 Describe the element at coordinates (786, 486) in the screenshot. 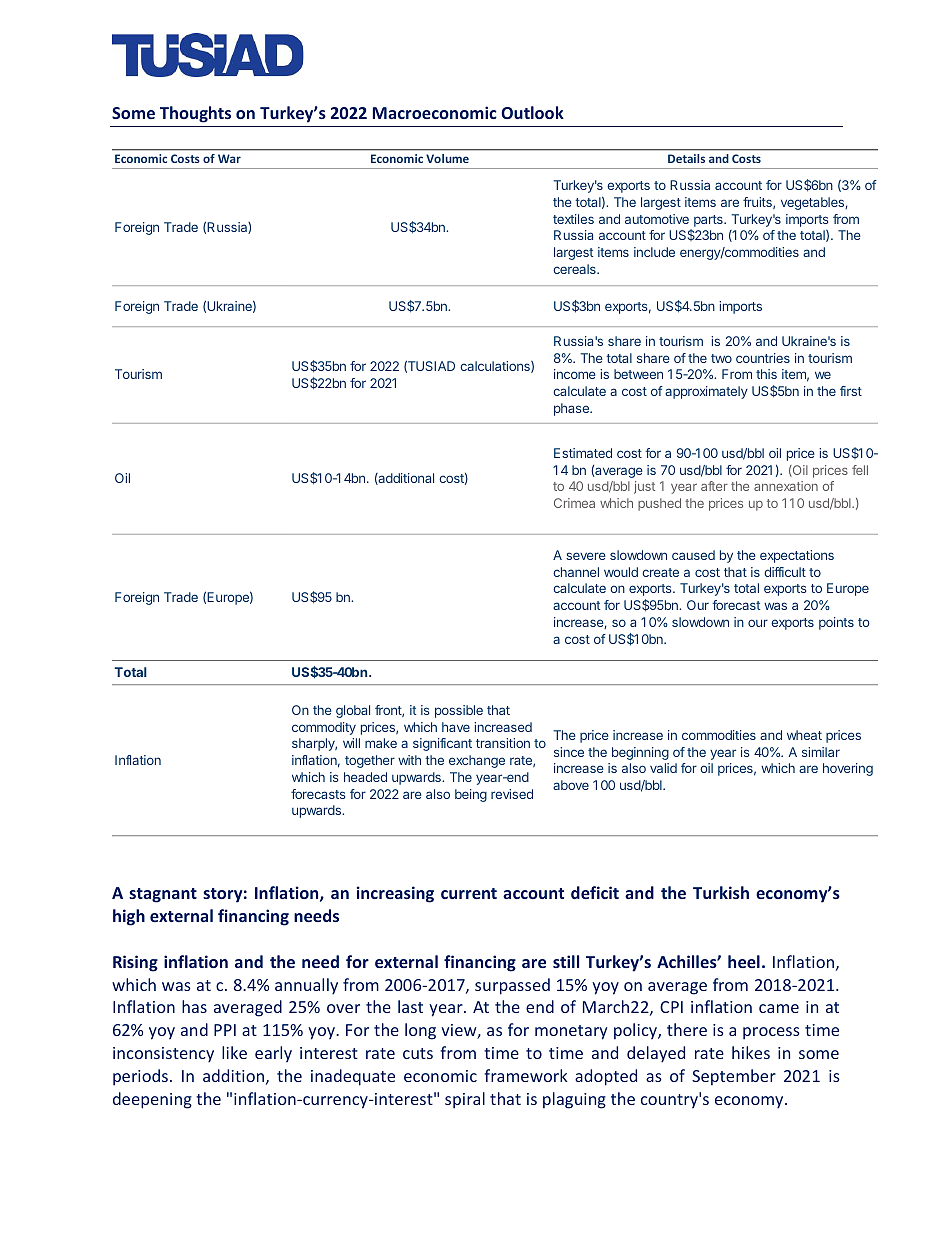

I see `annexation` at that location.
